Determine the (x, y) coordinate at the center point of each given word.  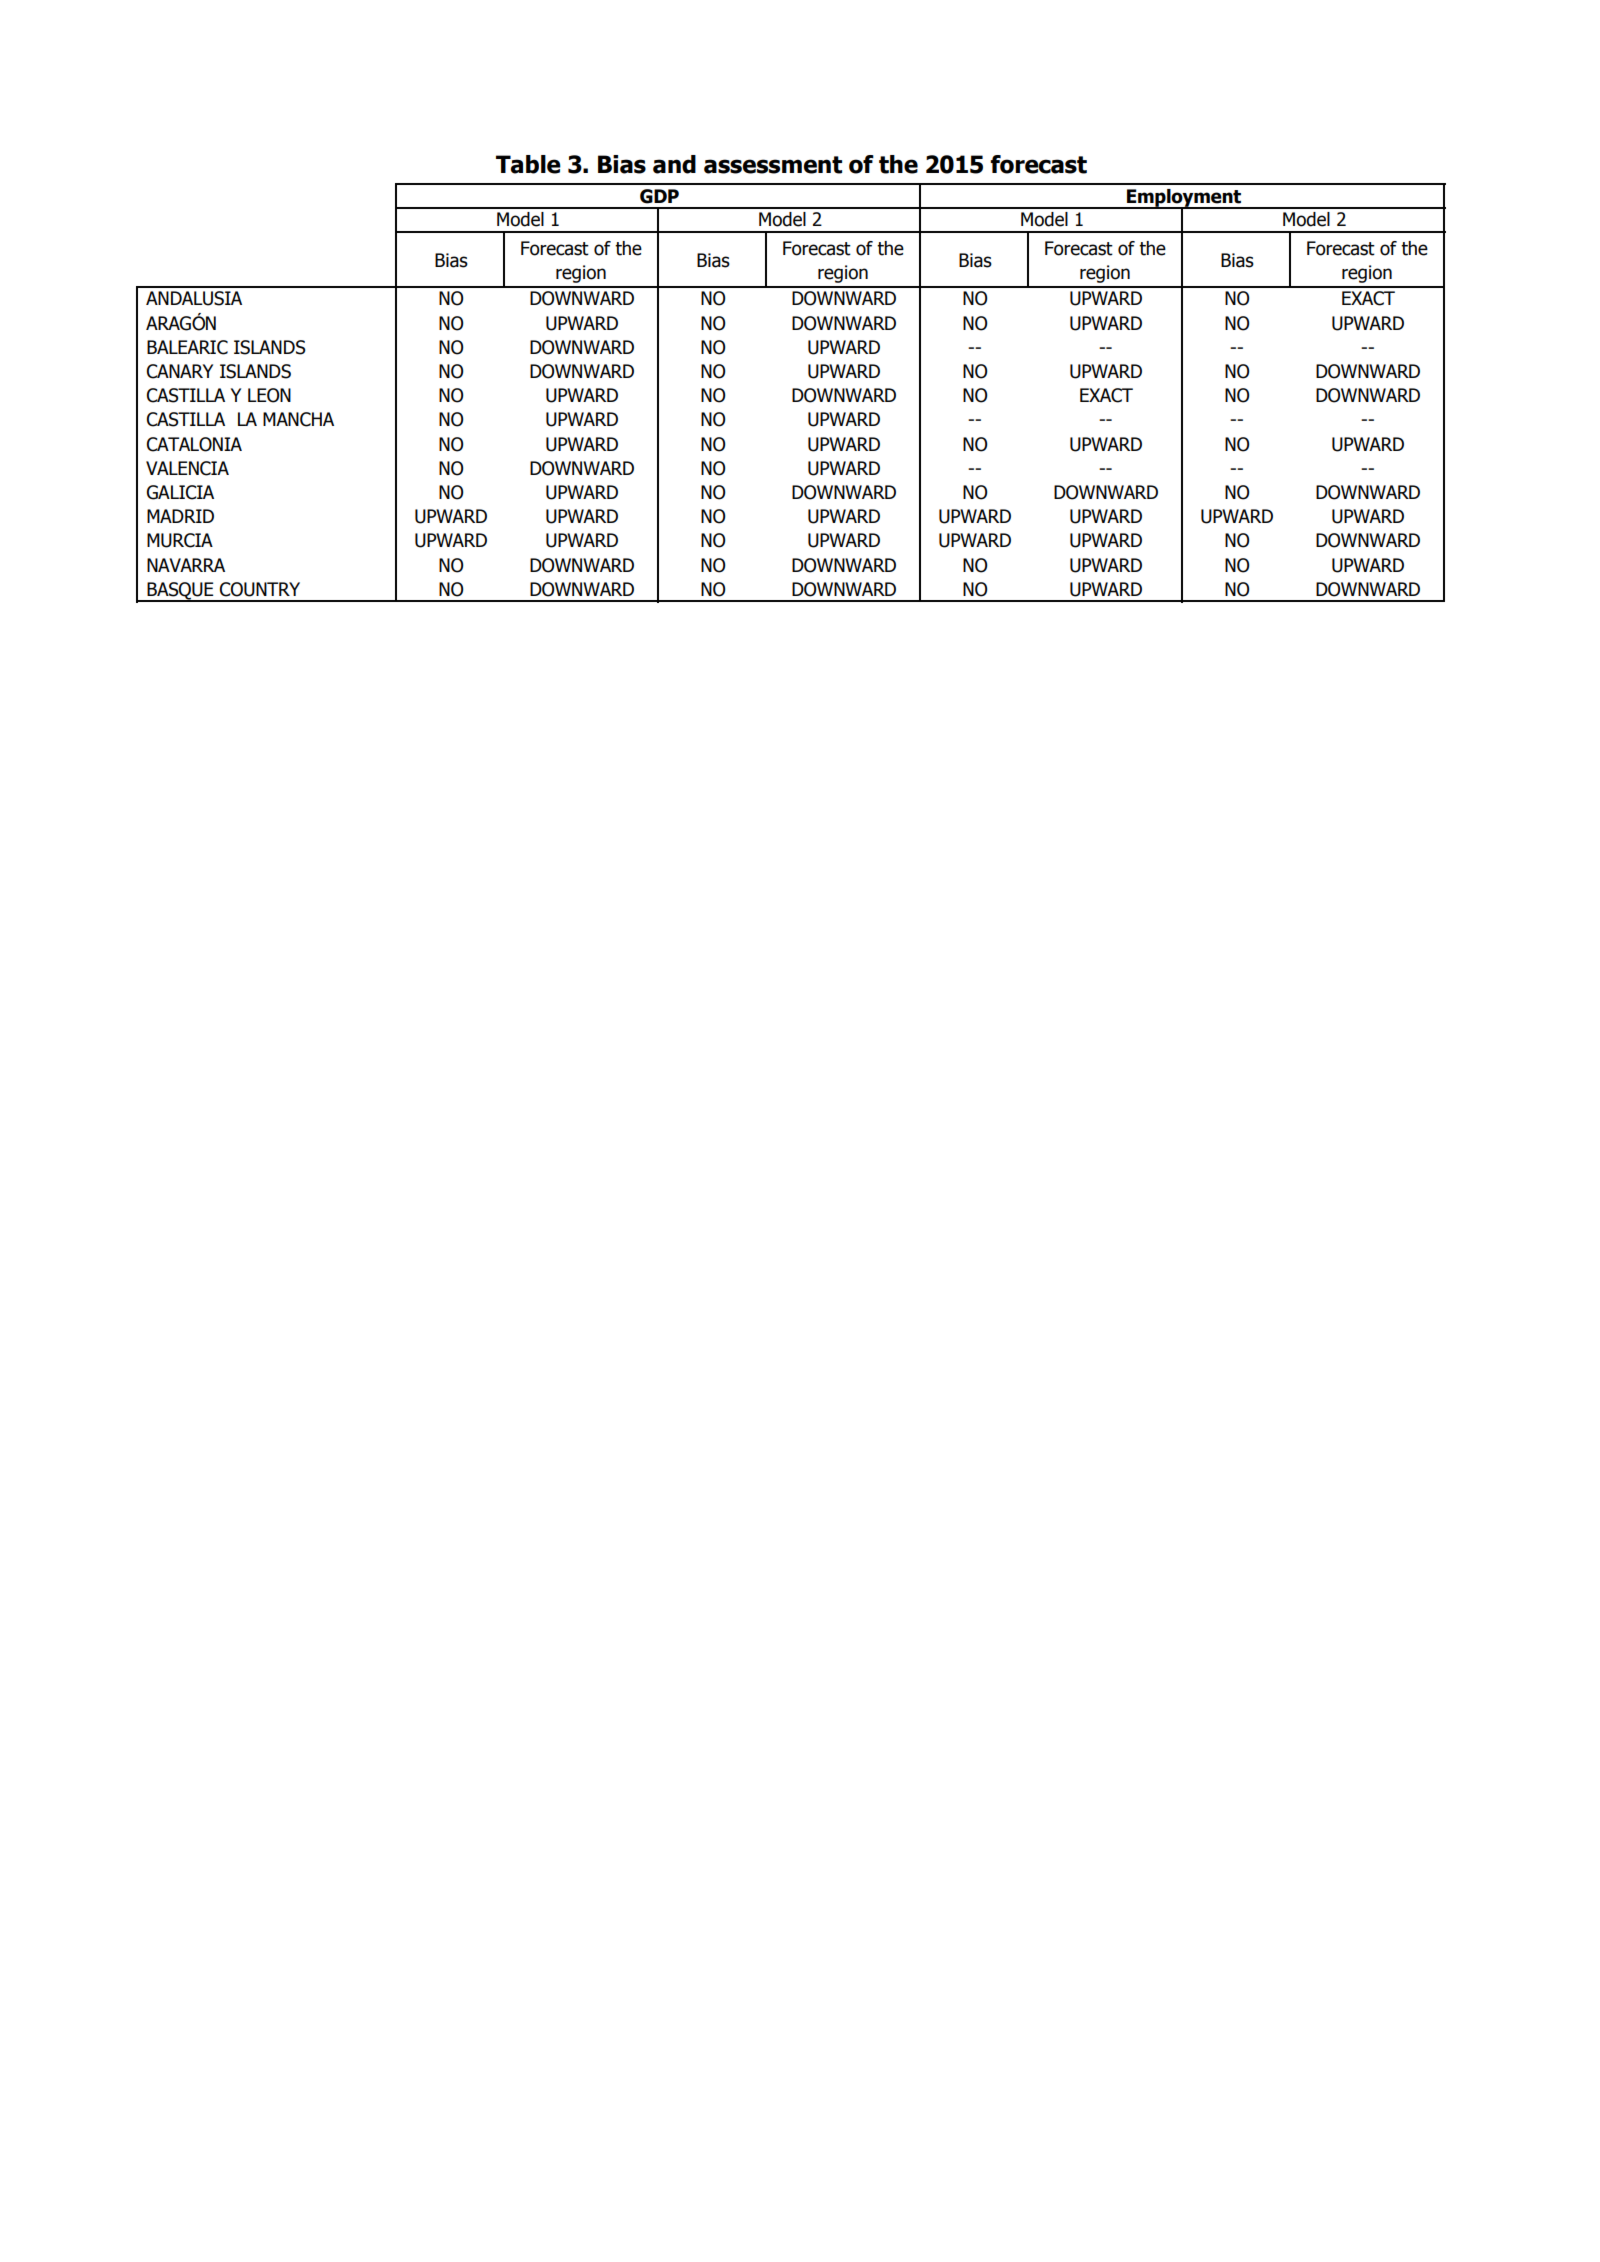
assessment (773, 165)
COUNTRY (260, 589)
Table (528, 164)
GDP (659, 196)
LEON (269, 395)
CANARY (180, 371)
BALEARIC (187, 347)
